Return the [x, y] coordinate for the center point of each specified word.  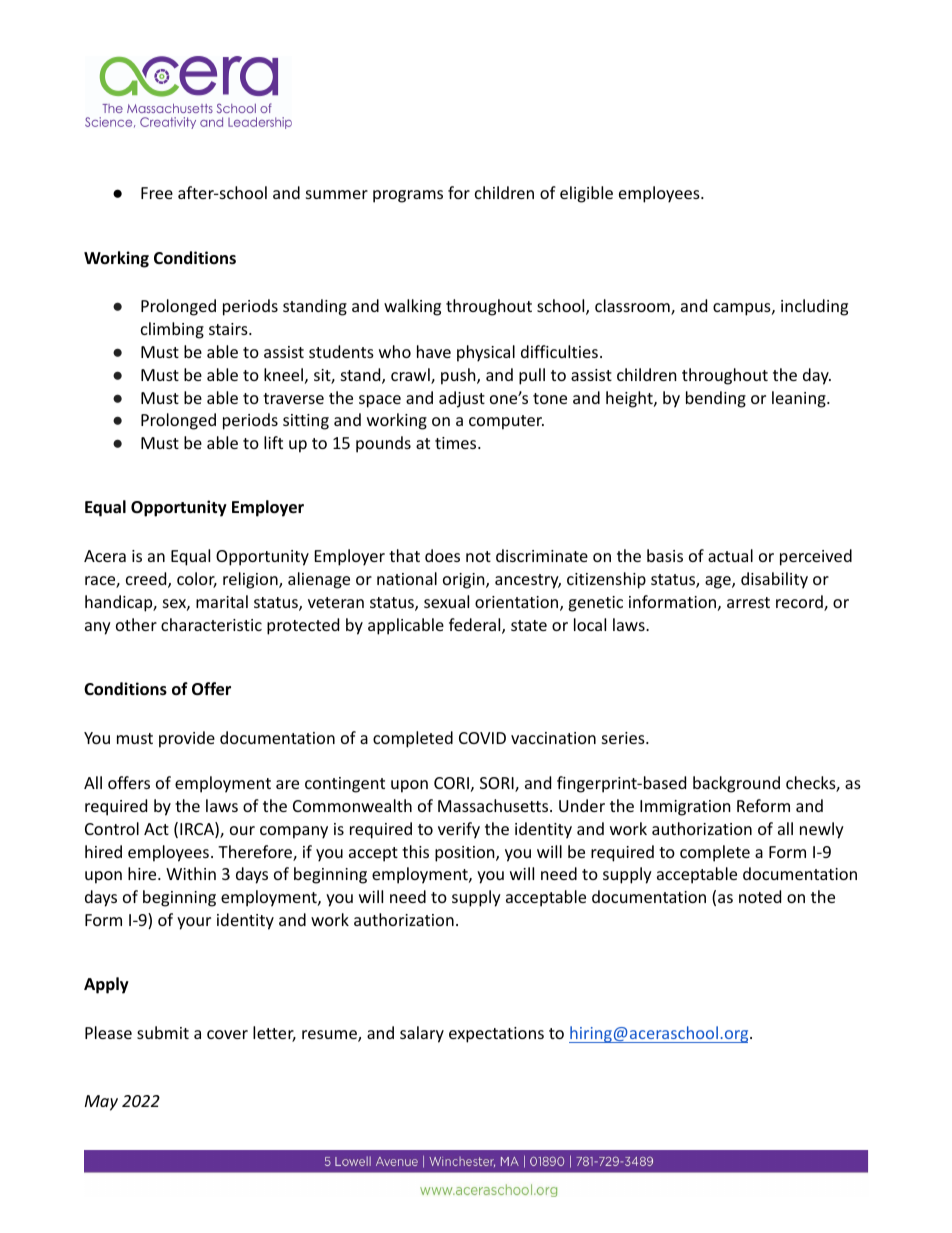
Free [157, 193]
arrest [748, 602]
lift [273, 442]
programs [408, 196]
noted [760, 896]
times [457, 443]
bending [716, 399]
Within [191, 873]
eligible [586, 194]
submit [163, 1032]
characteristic [211, 624]
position [466, 854]
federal [476, 626]
